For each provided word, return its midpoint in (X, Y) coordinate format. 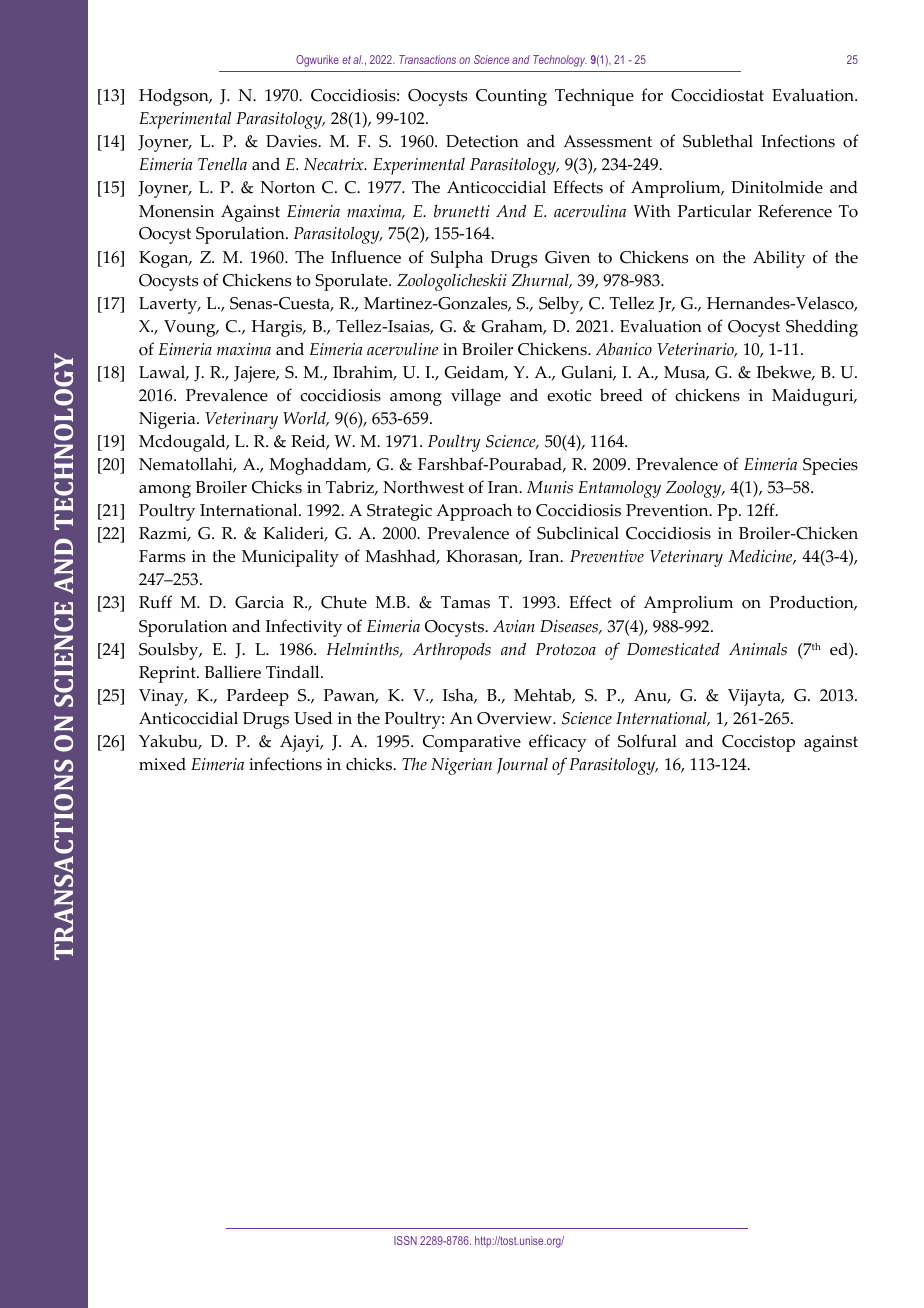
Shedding (822, 328)
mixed (162, 764)
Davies (293, 141)
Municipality (290, 558)
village (476, 397)
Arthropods (452, 651)
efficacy (558, 743)
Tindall (294, 671)
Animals (758, 649)
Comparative (472, 743)
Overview (515, 718)
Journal (522, 766)
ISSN (405, 1240)
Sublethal (718, 141)
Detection (482, 141)
